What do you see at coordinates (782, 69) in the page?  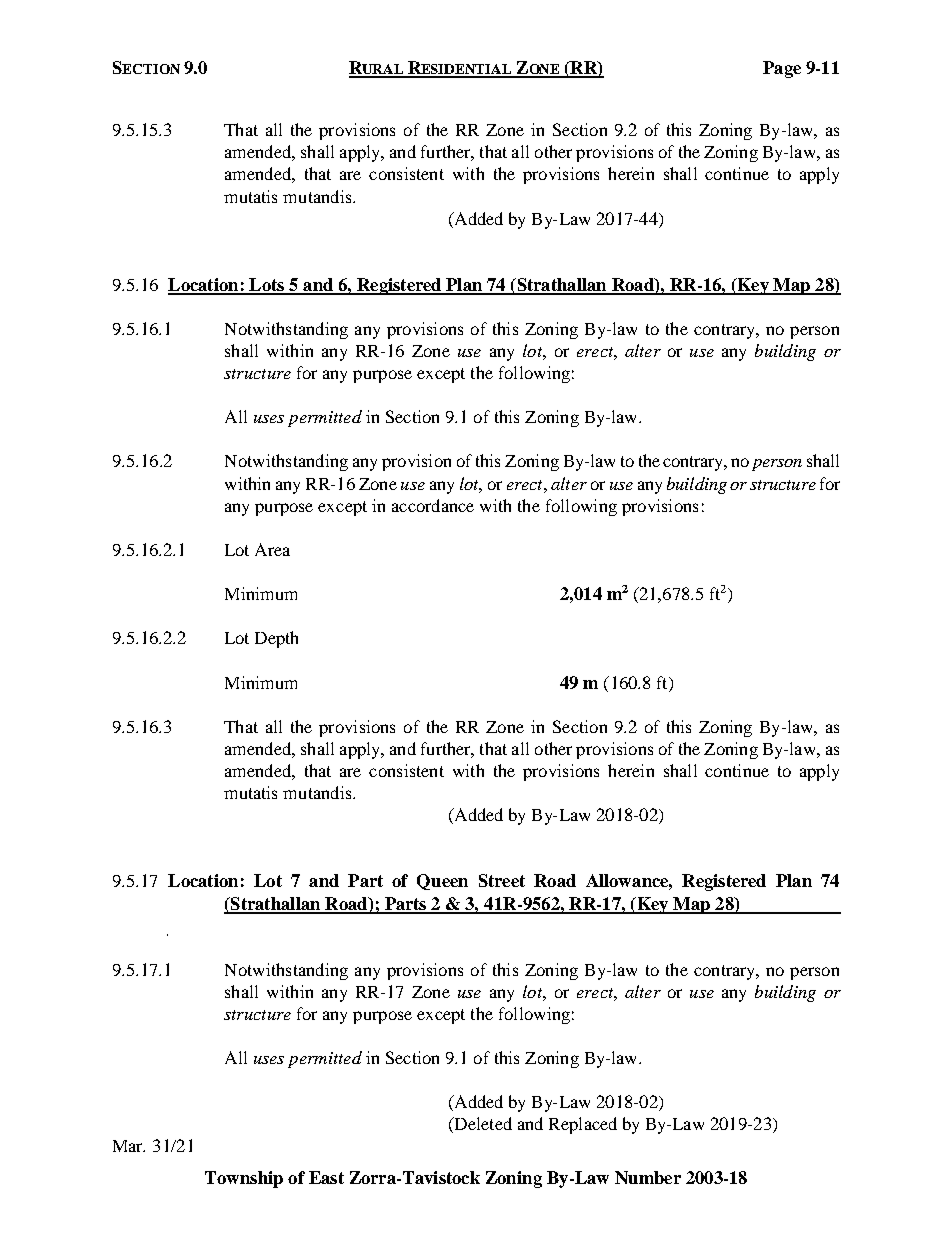 I see `Page` at bounding box center [782, 69].
